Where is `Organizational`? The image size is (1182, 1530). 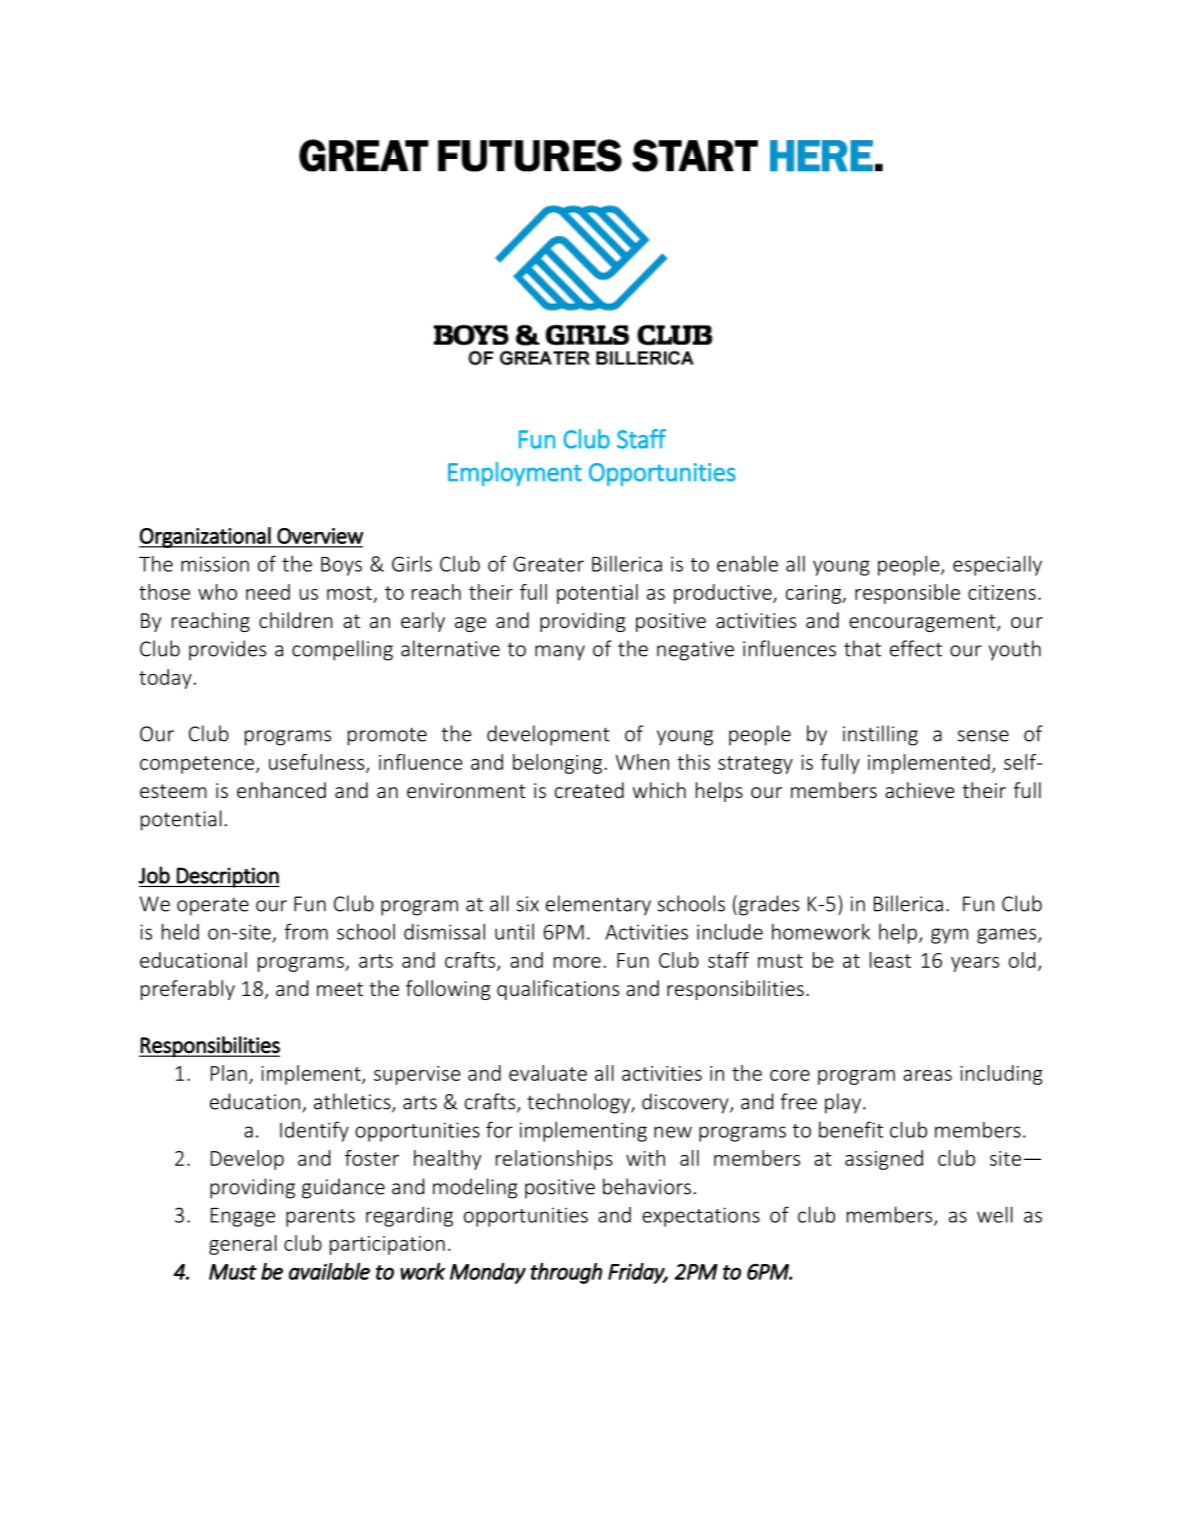
Organizational is located at coordinates (206, 537).
